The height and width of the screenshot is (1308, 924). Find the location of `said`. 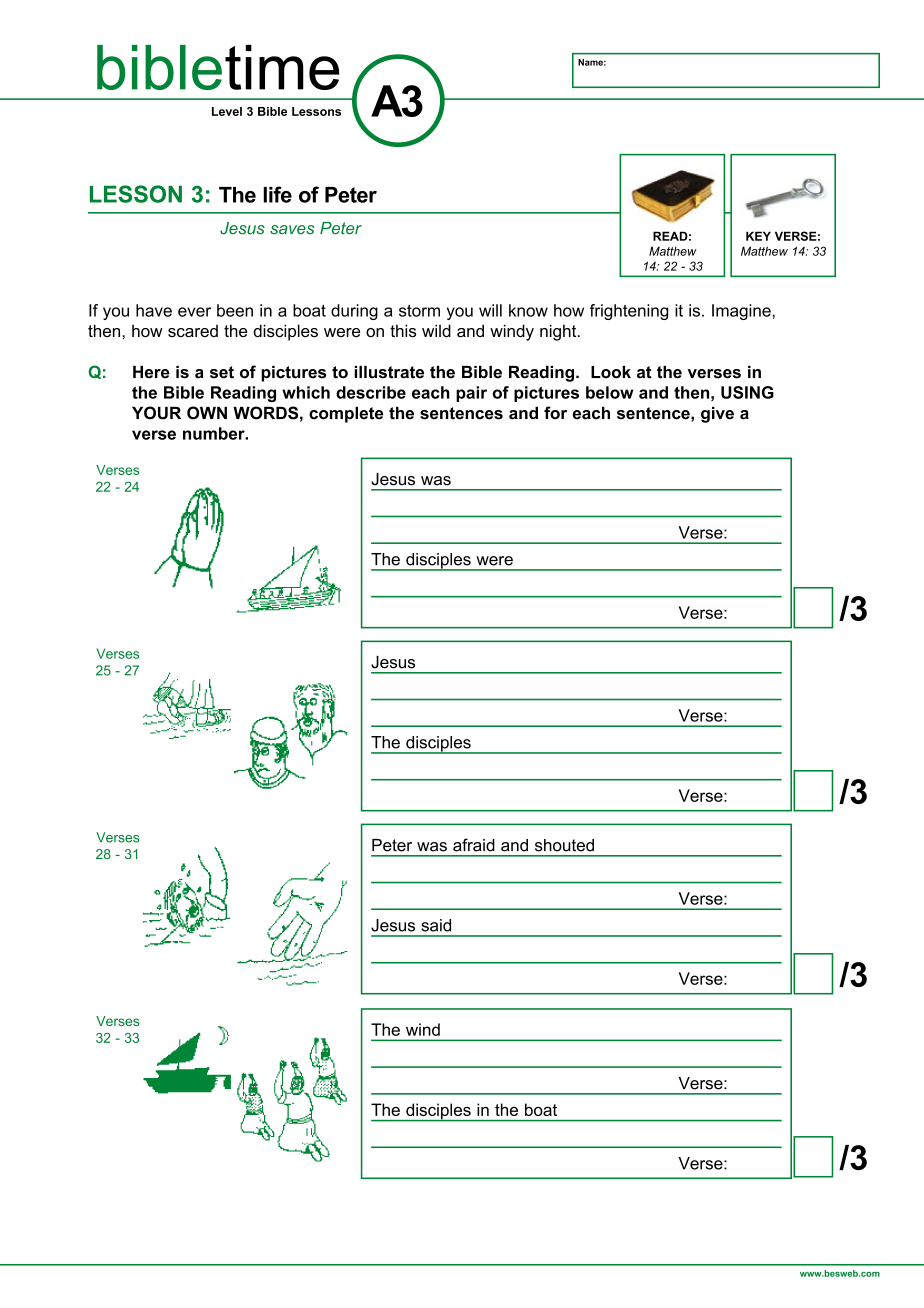

said is located at coordinates (436, 925).
